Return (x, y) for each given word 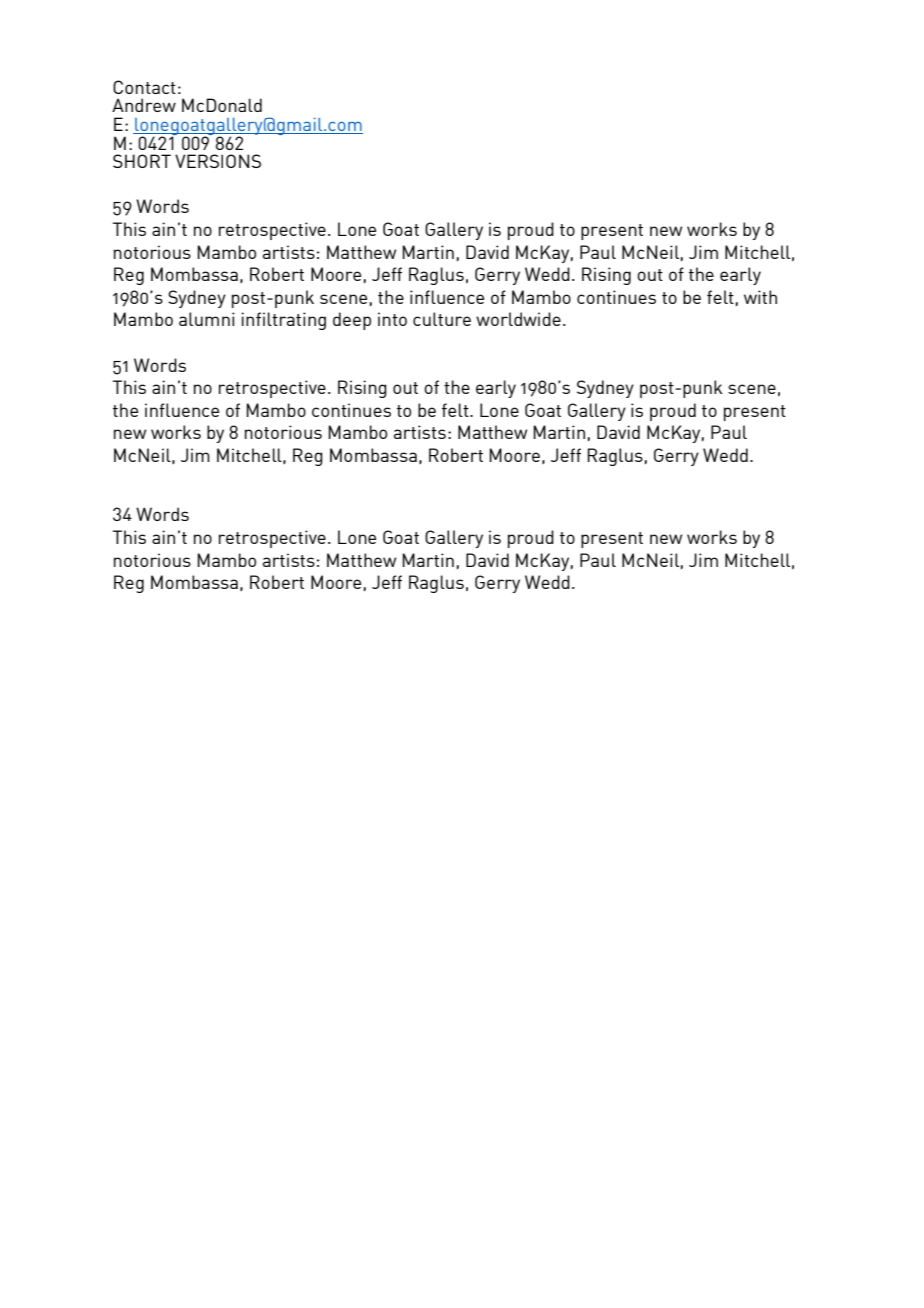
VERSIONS (218, 161)
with (760, 297)
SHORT (142, 161)
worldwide (518, 319)
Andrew (144, 105)
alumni (207, 319)
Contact (144, 87)
